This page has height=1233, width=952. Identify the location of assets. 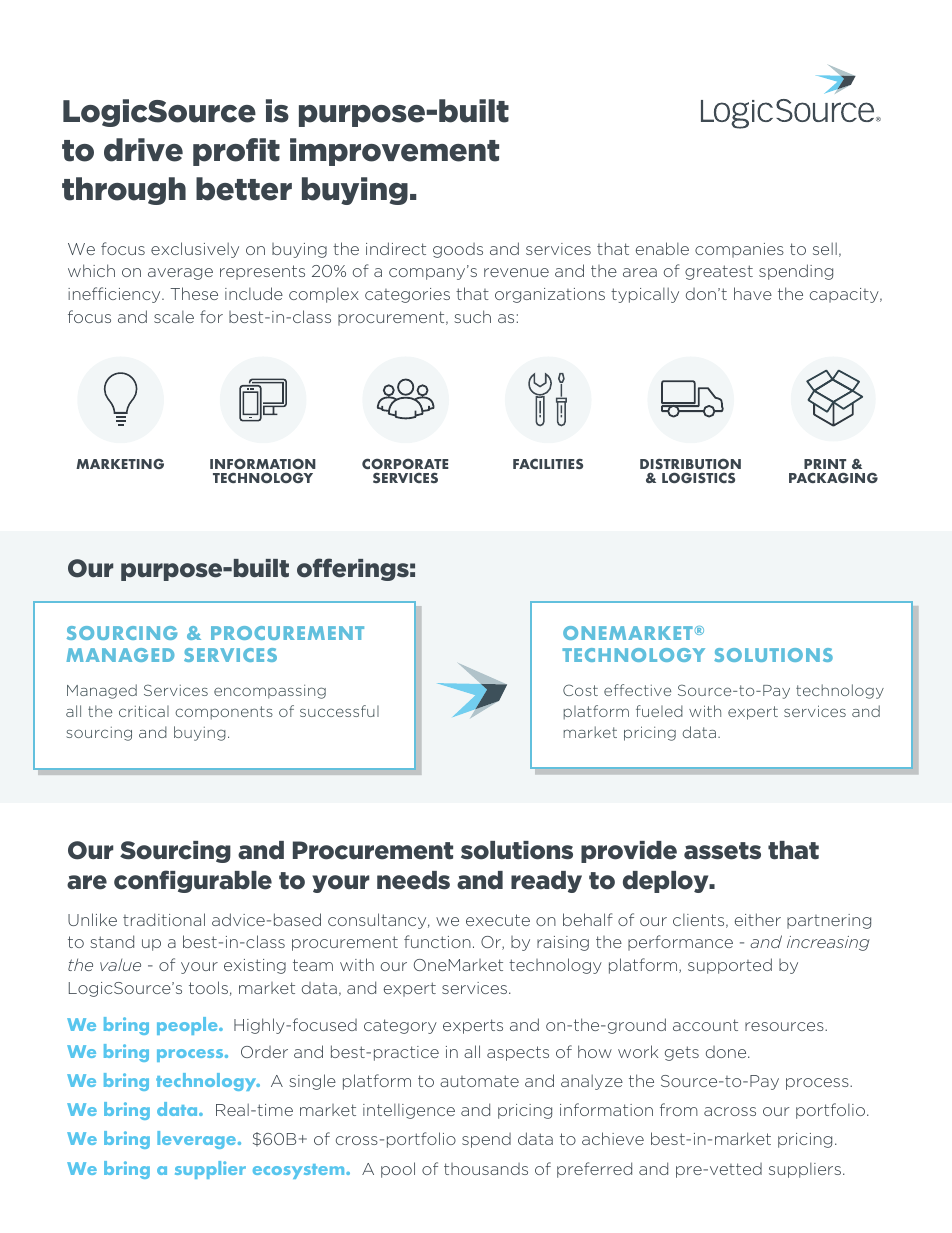
(722, 851).
